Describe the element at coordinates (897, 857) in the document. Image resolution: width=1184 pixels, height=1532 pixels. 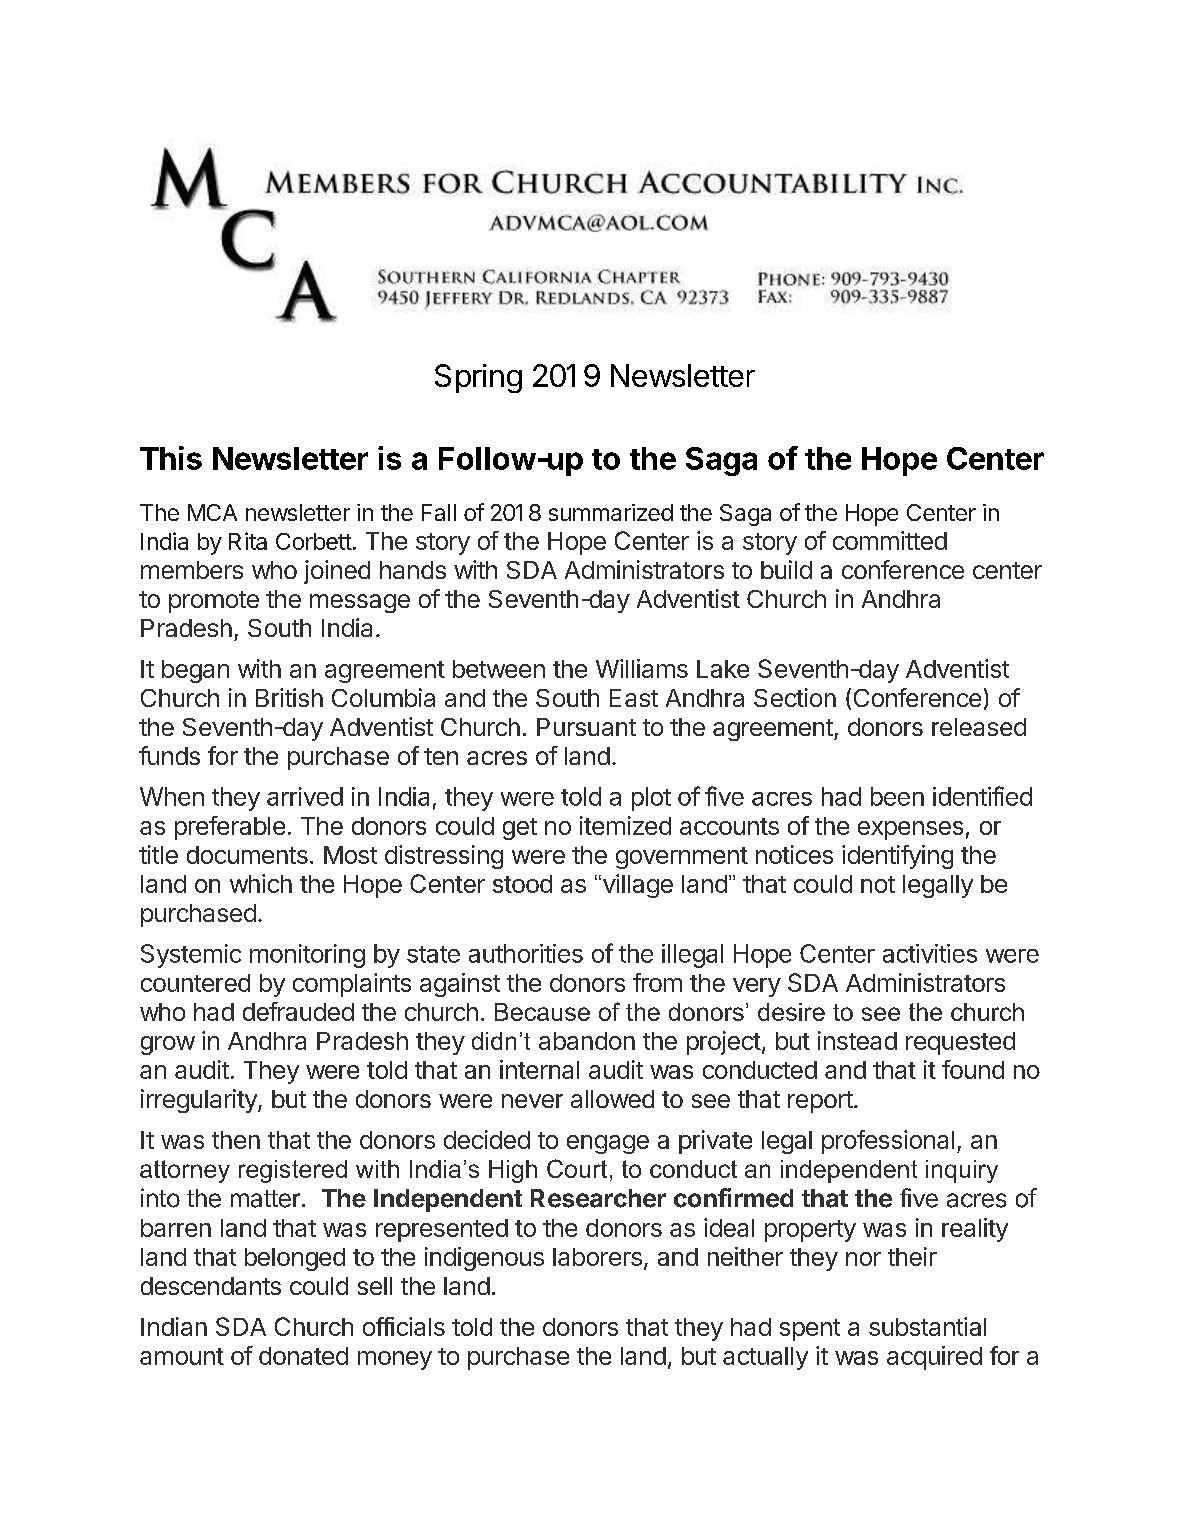
I see `identifying` at that location.
